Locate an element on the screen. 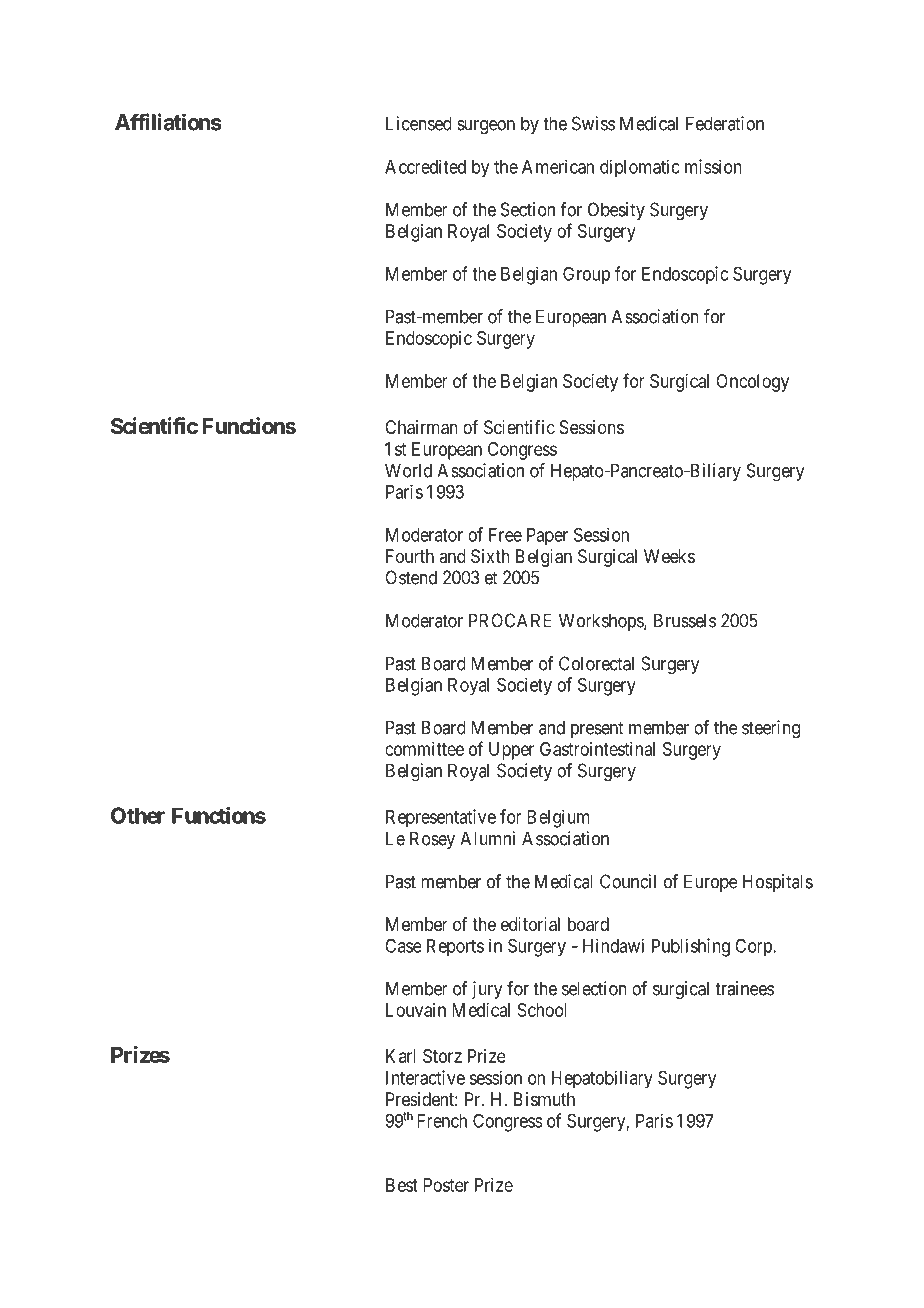  Licensed is located at coordinates (419, 123).
